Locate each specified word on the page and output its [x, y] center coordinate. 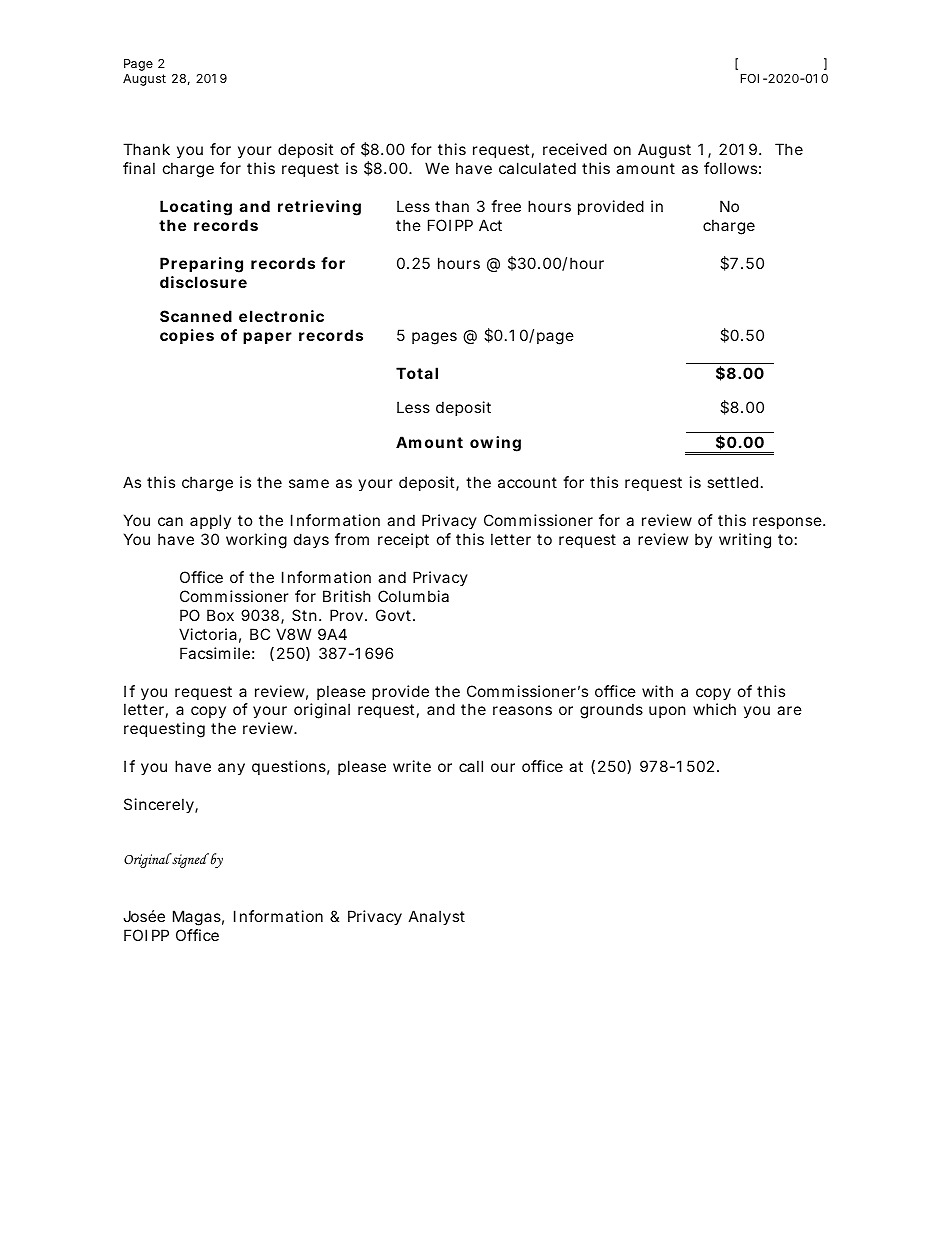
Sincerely [159, 805]
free [506, 206]
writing [745, 541]
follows [730, 168]
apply [210, 521]
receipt [403, 540]
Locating [196, 208]
